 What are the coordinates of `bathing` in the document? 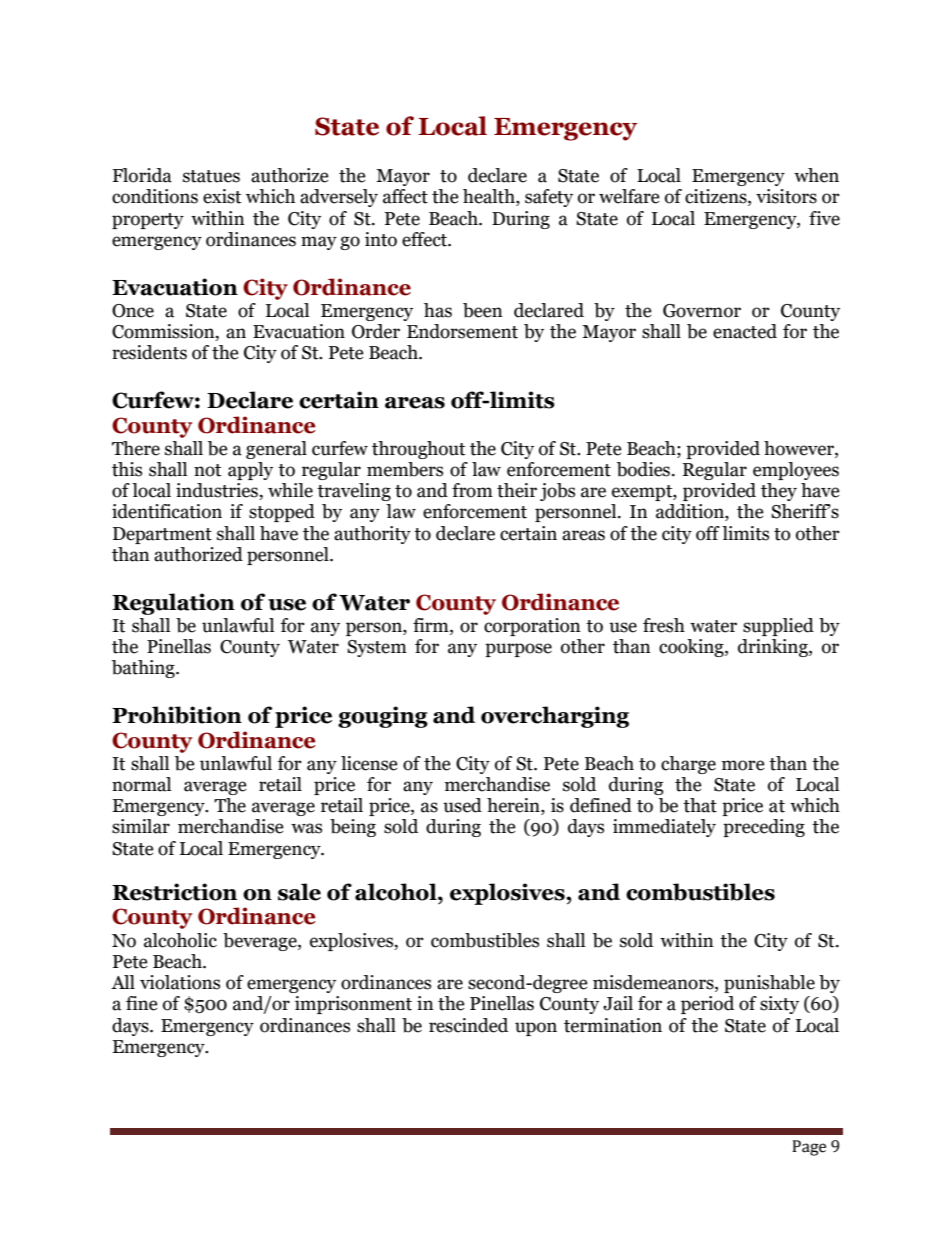 It's located at (144, 669).
